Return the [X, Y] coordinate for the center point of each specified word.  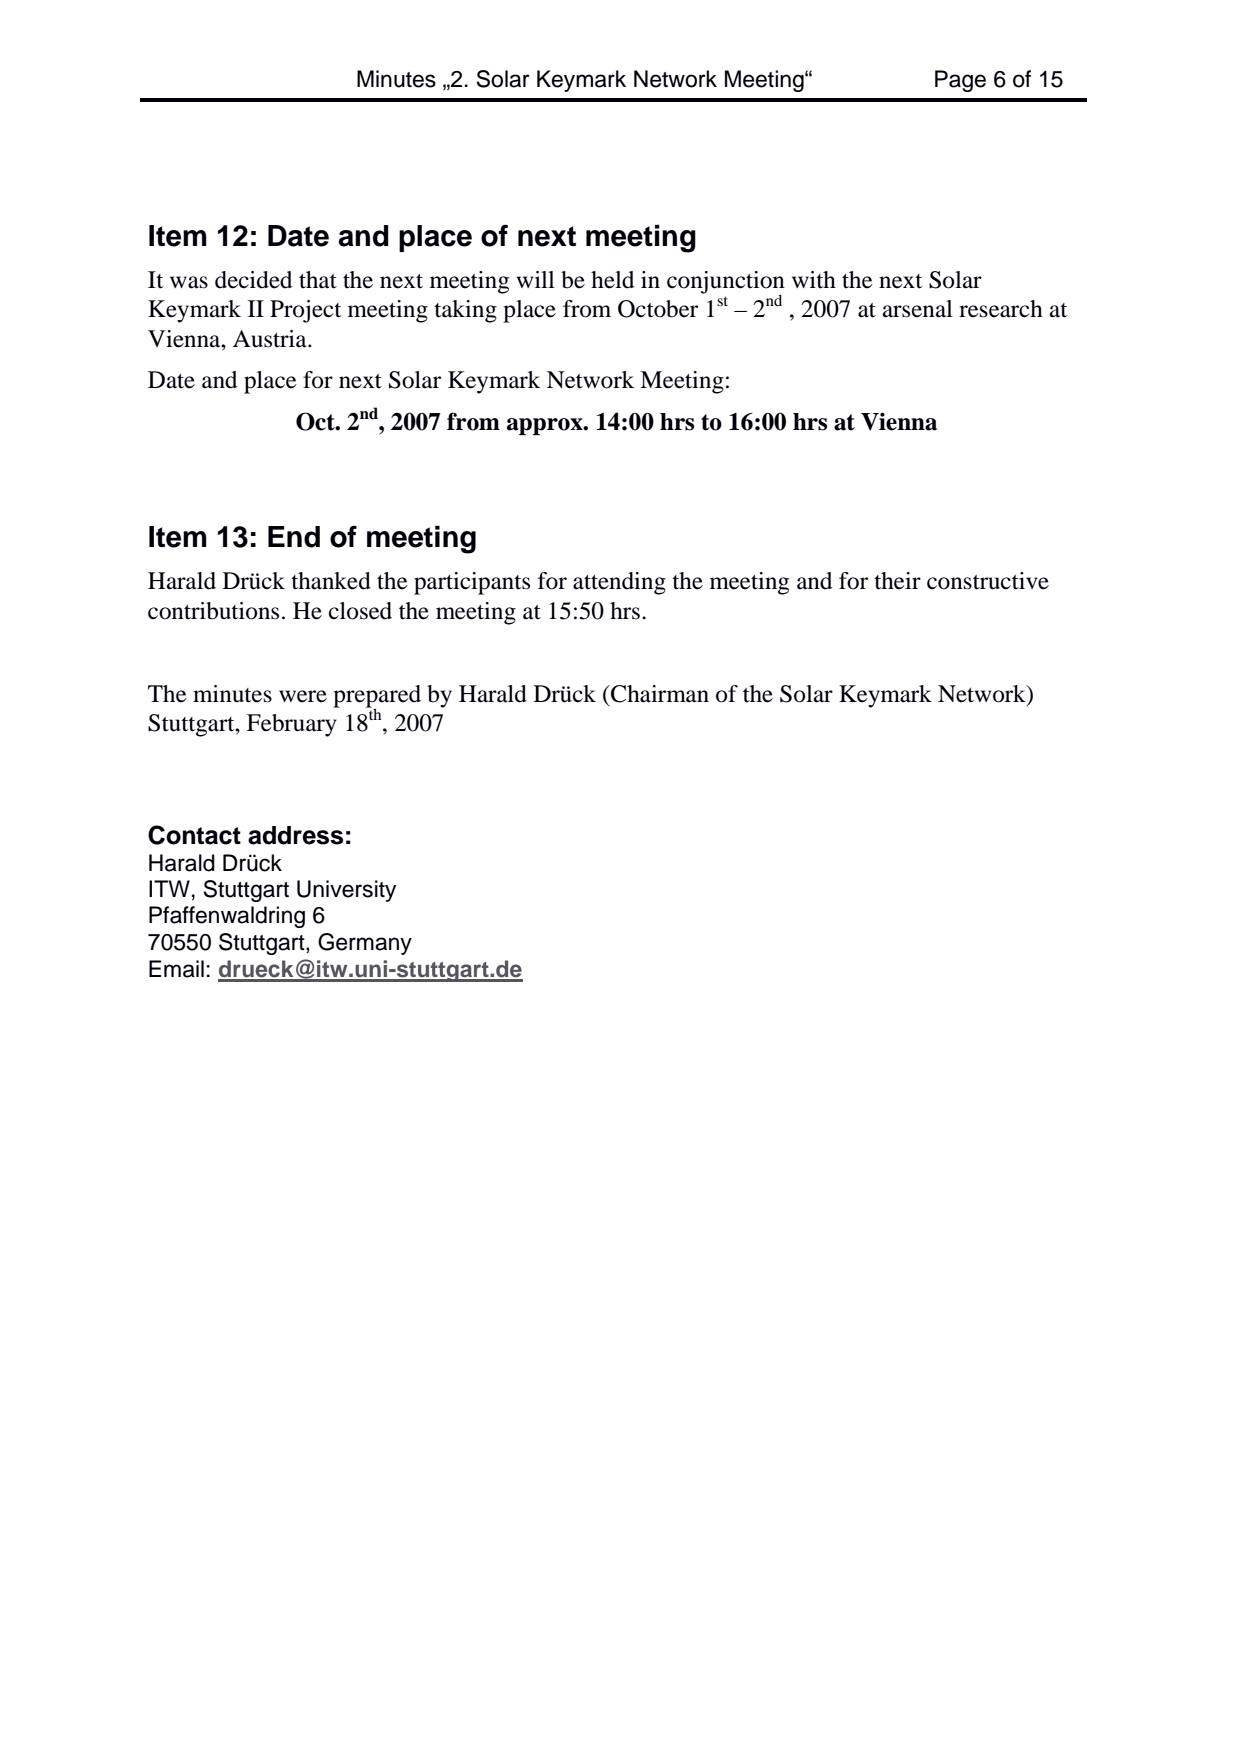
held [612, 280]
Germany [365, 944]
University [346, 891]
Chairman [659, 694]
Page [960, 81]
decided [253, 280]
